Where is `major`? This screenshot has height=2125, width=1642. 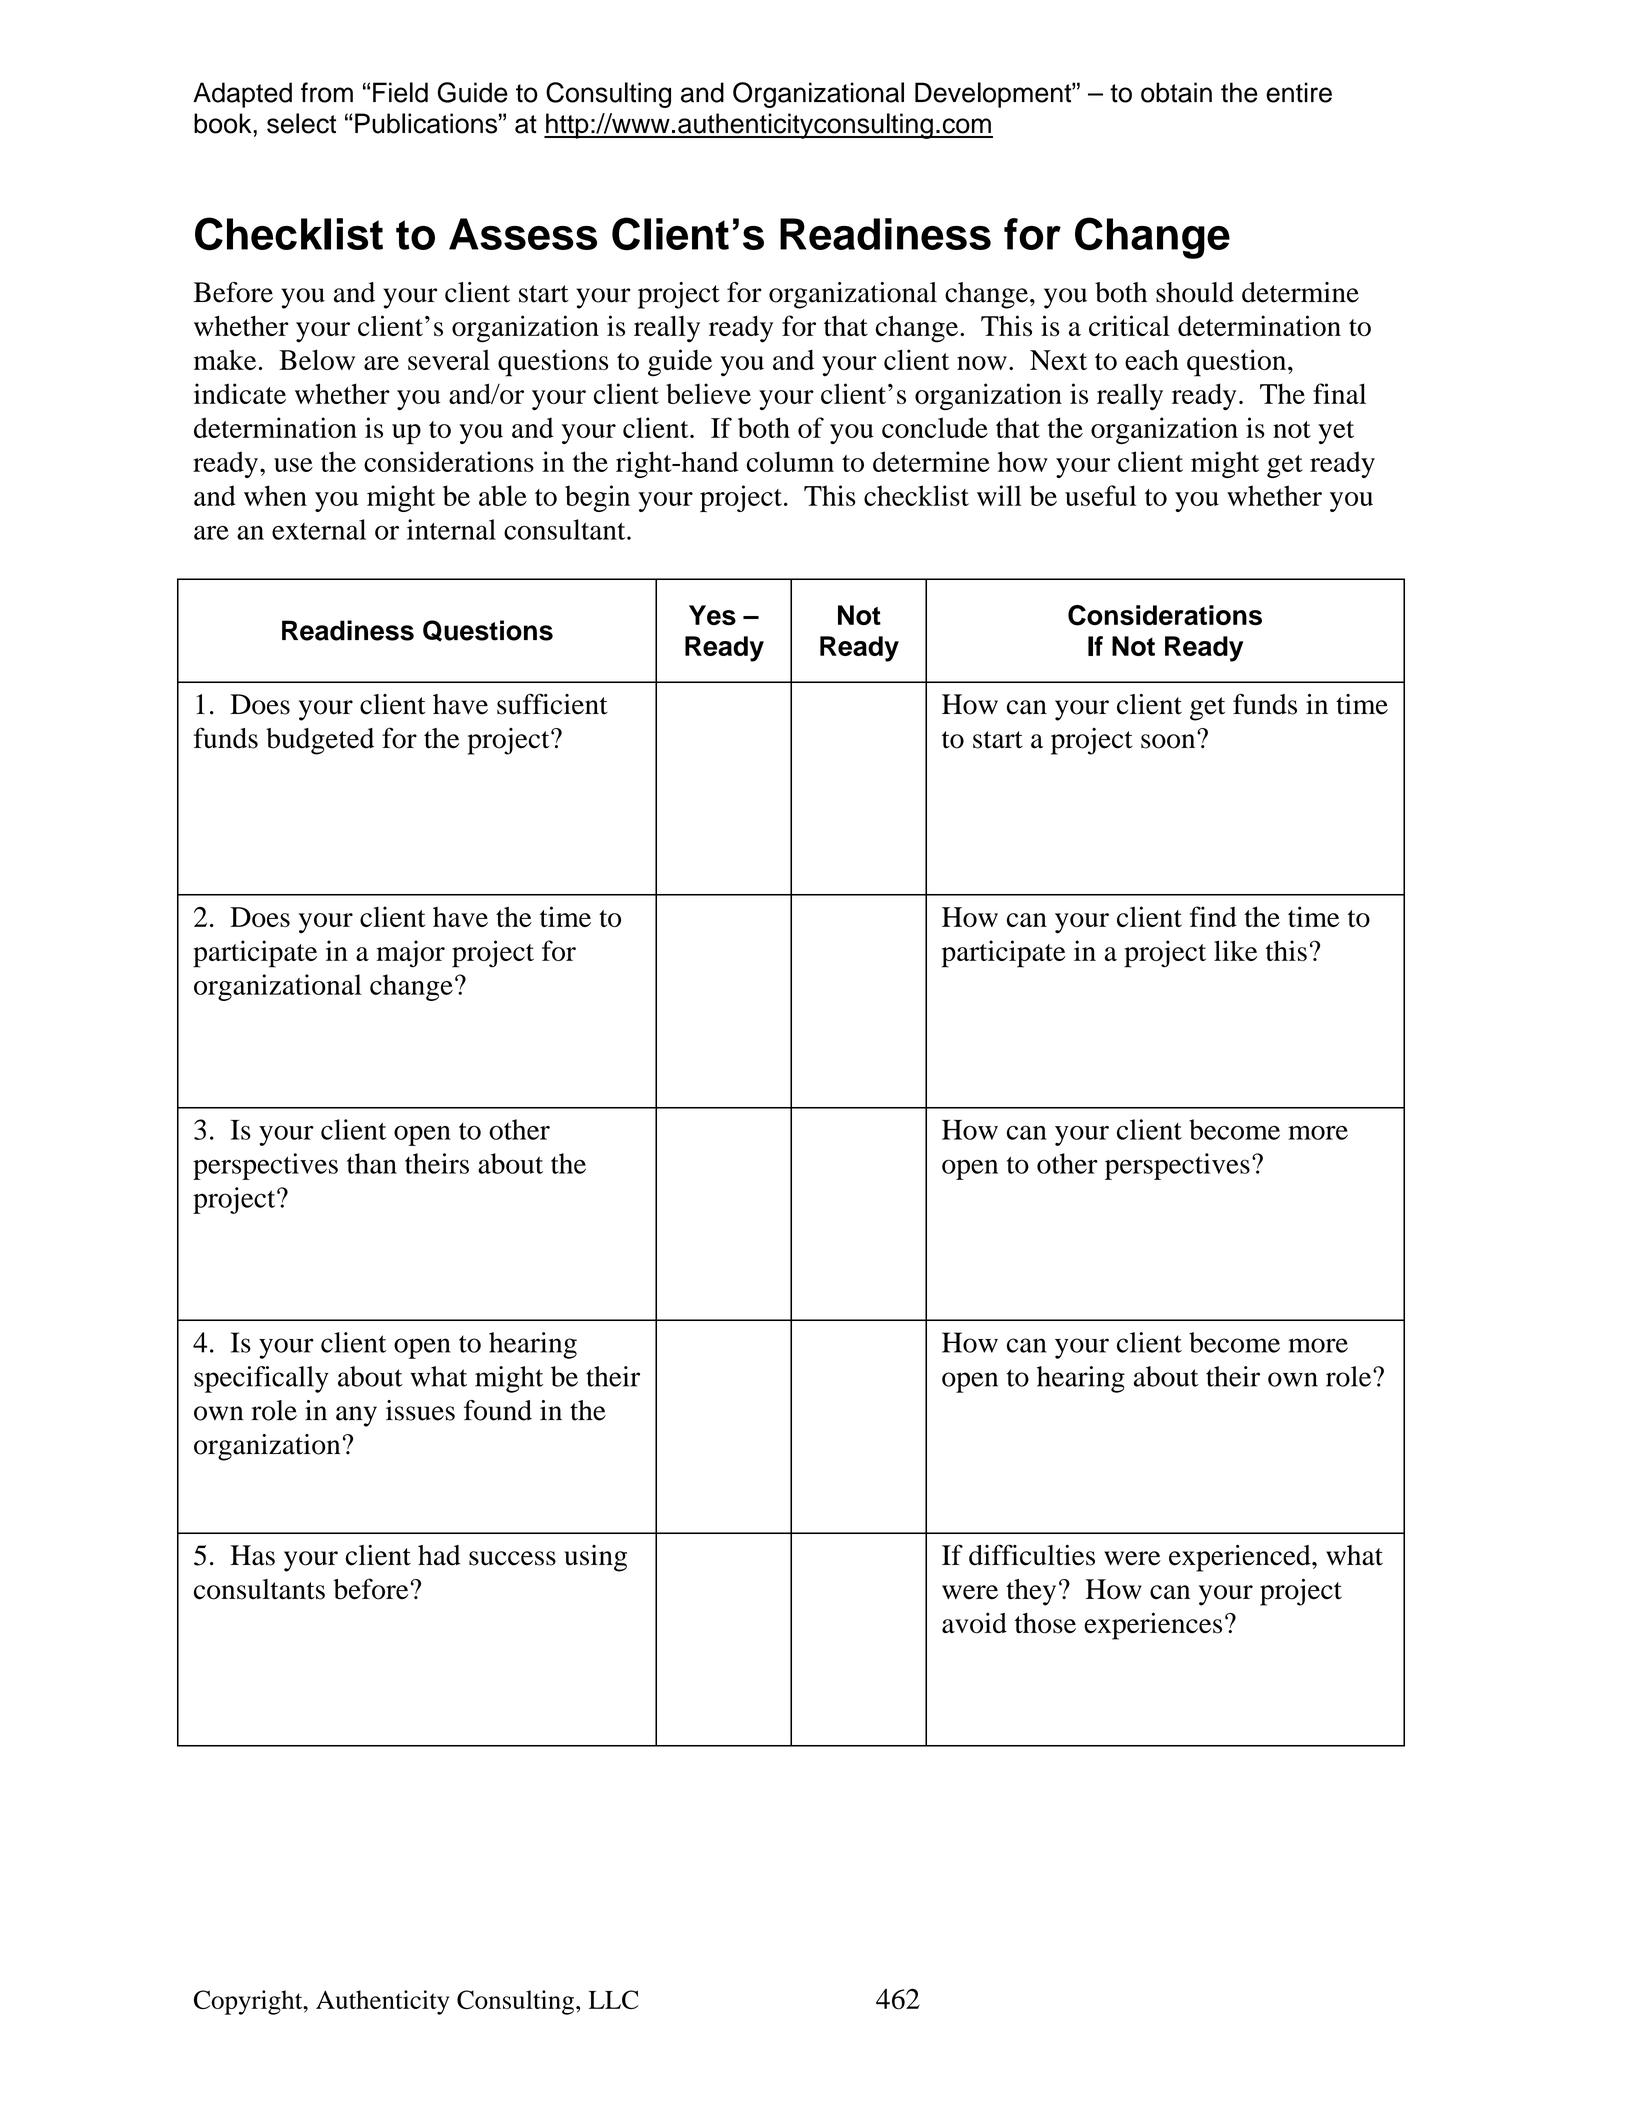 major is located at coordinates (410, 954).
